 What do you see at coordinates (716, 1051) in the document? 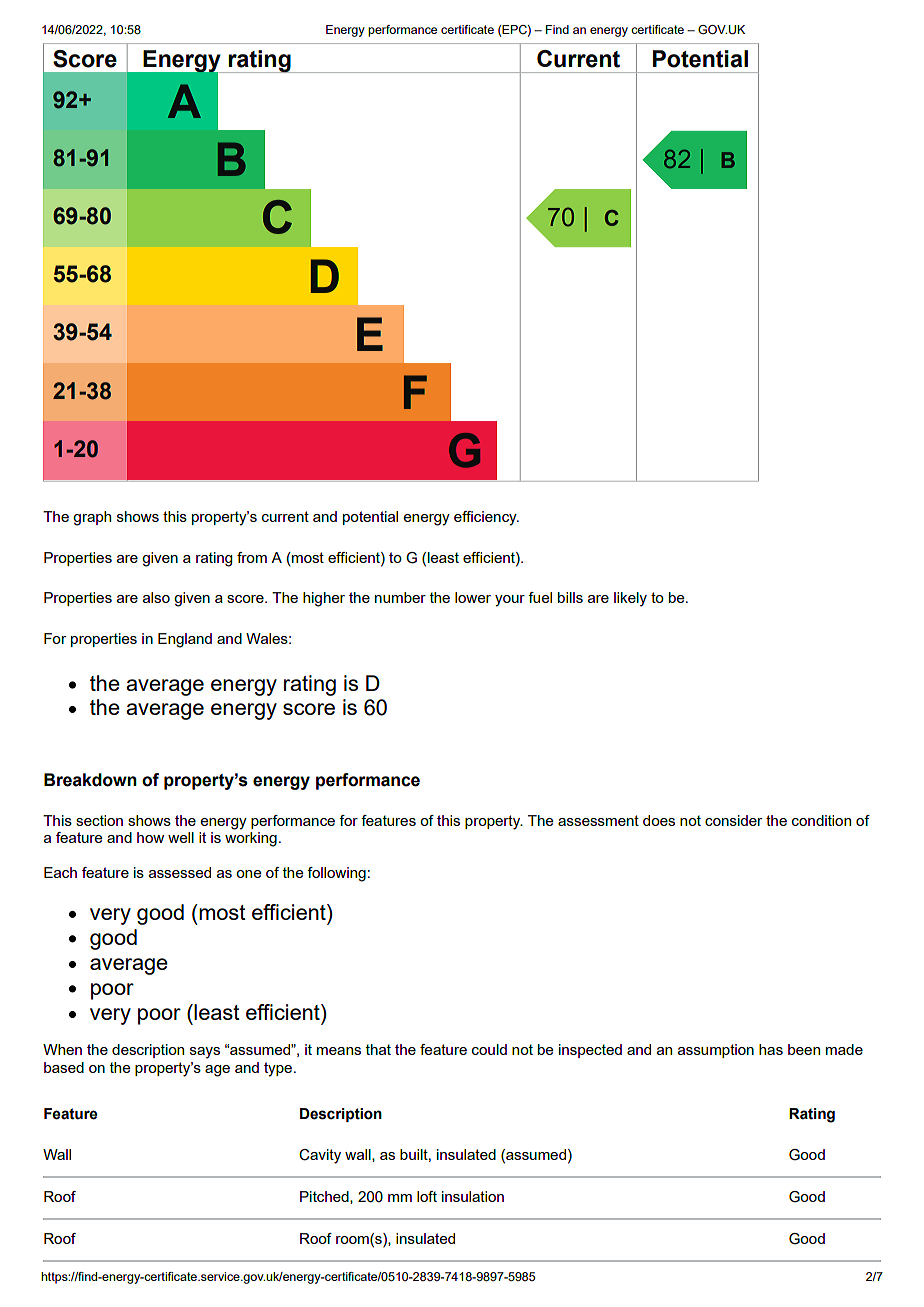
I see `assumption` at bounding box center [716, 1051].
